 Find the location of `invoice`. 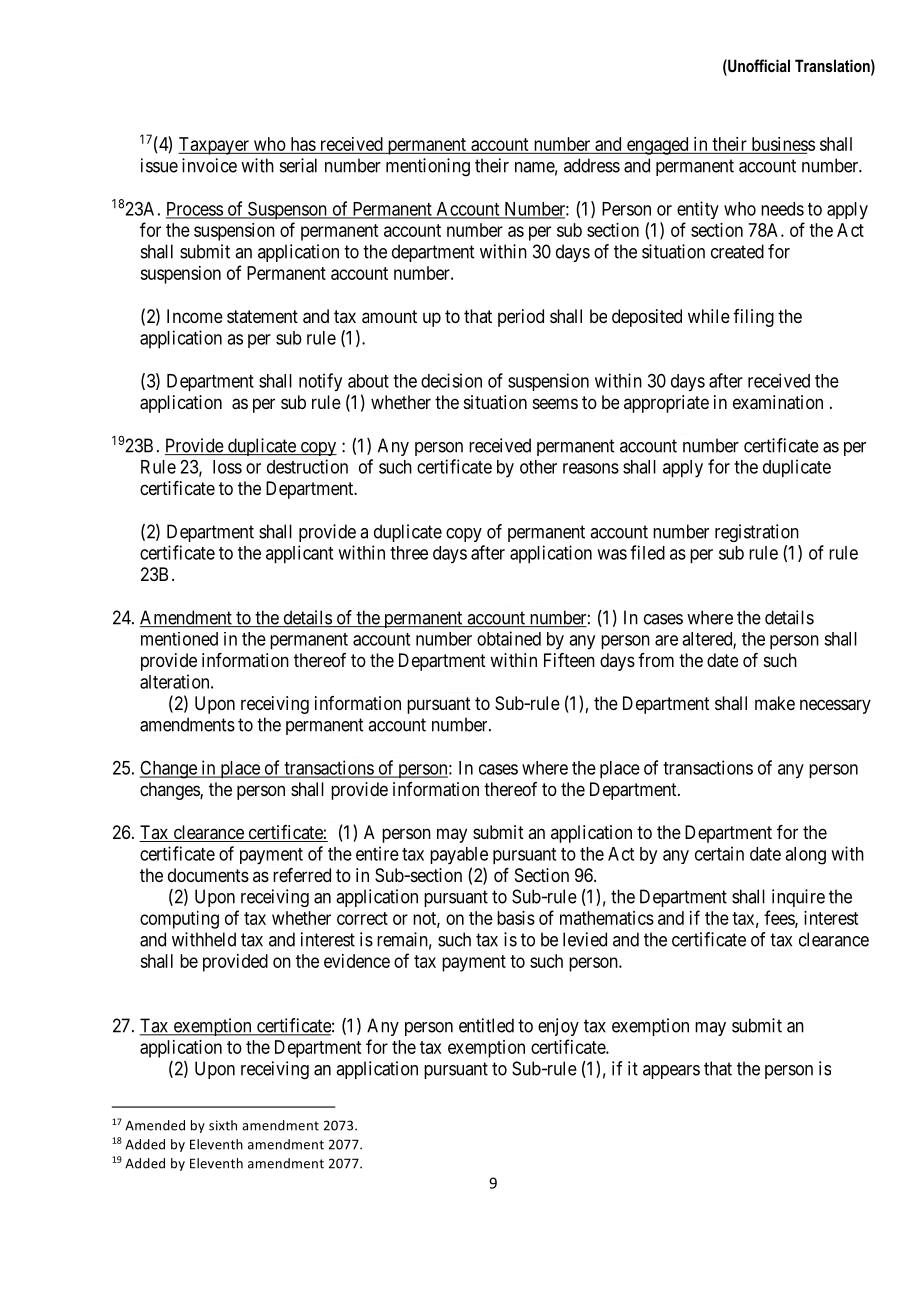

invoice is located at coordinates (209, 165).
